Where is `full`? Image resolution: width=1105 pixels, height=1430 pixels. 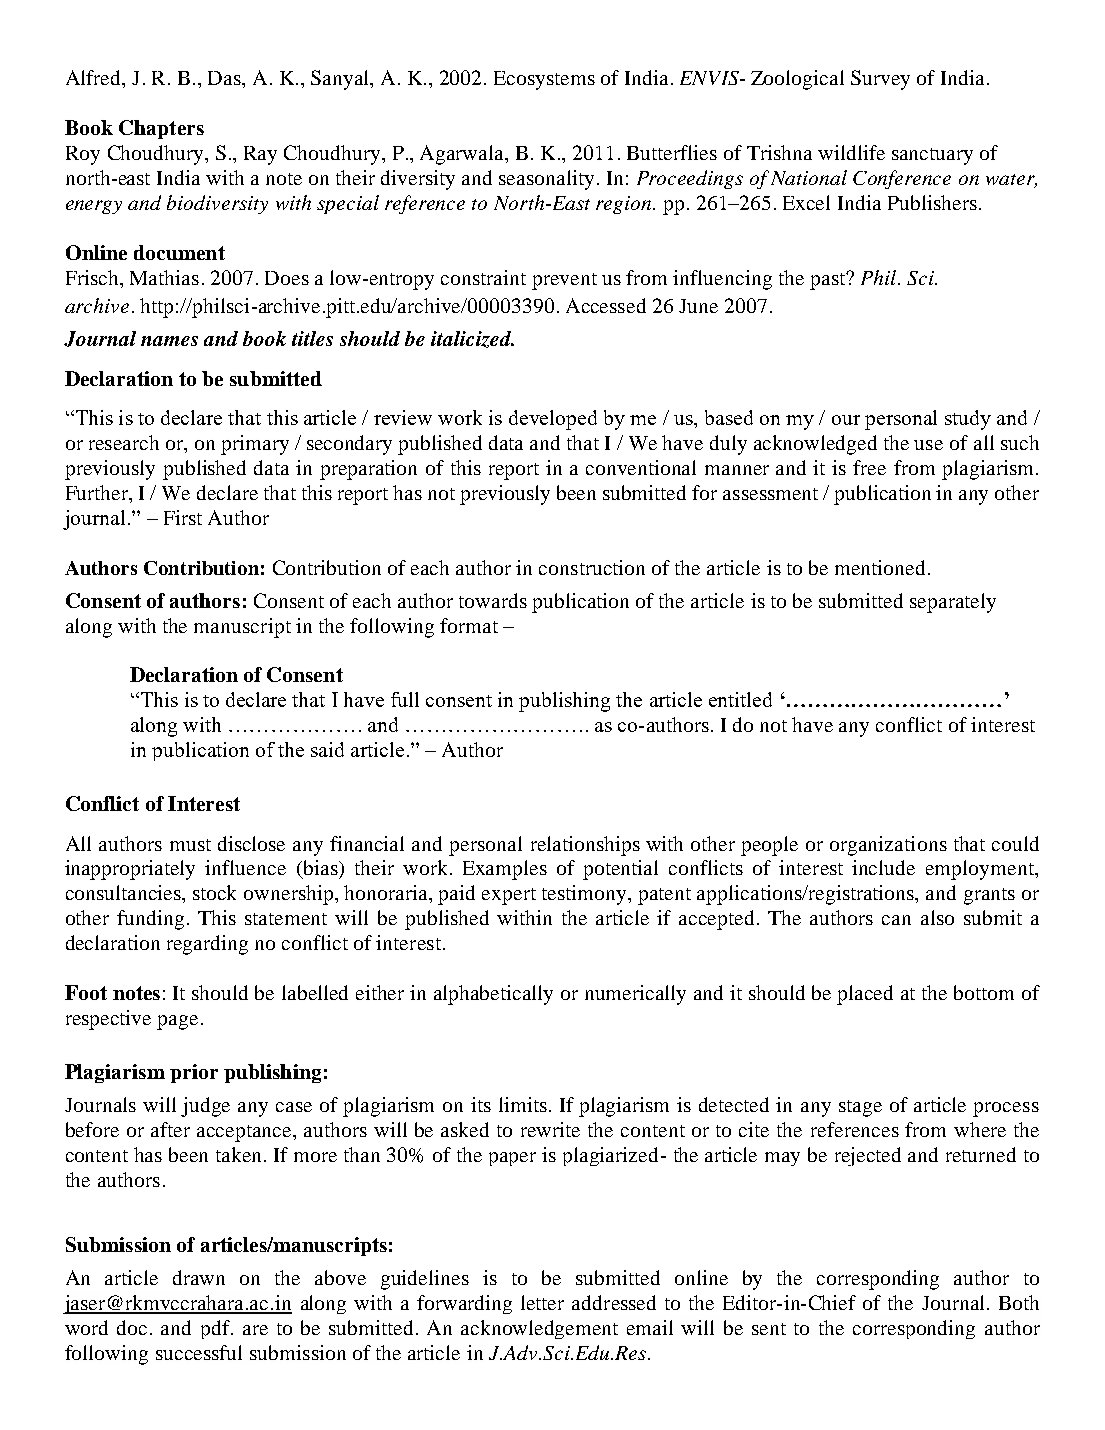 full is located at coordinates (405, 699).
